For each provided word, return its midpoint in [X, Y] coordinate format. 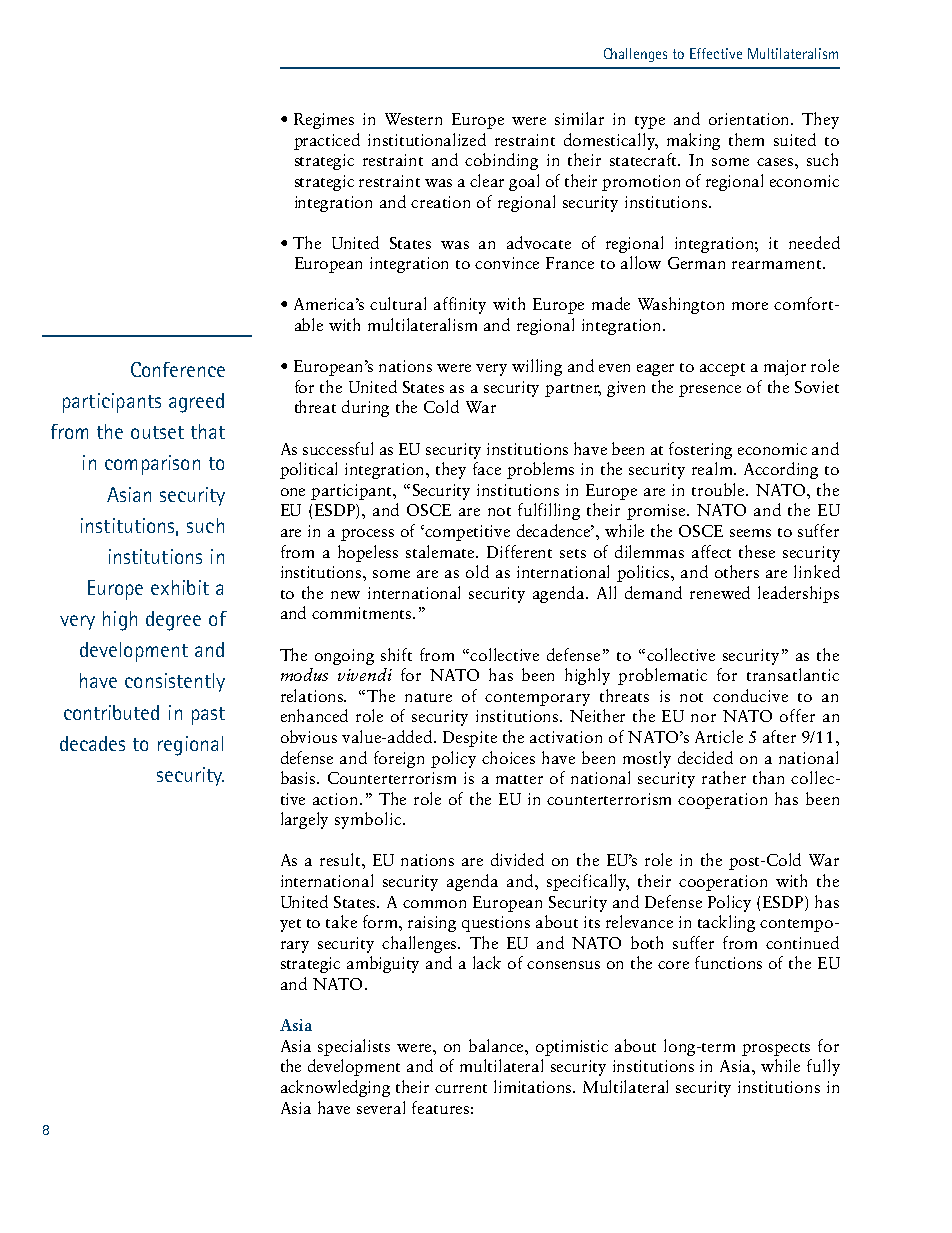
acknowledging [335, 1088]
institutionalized [427, 139]
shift [396, 654]
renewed [720, 592]
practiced [327, 141]
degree [173, 621]
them [746, 139]
